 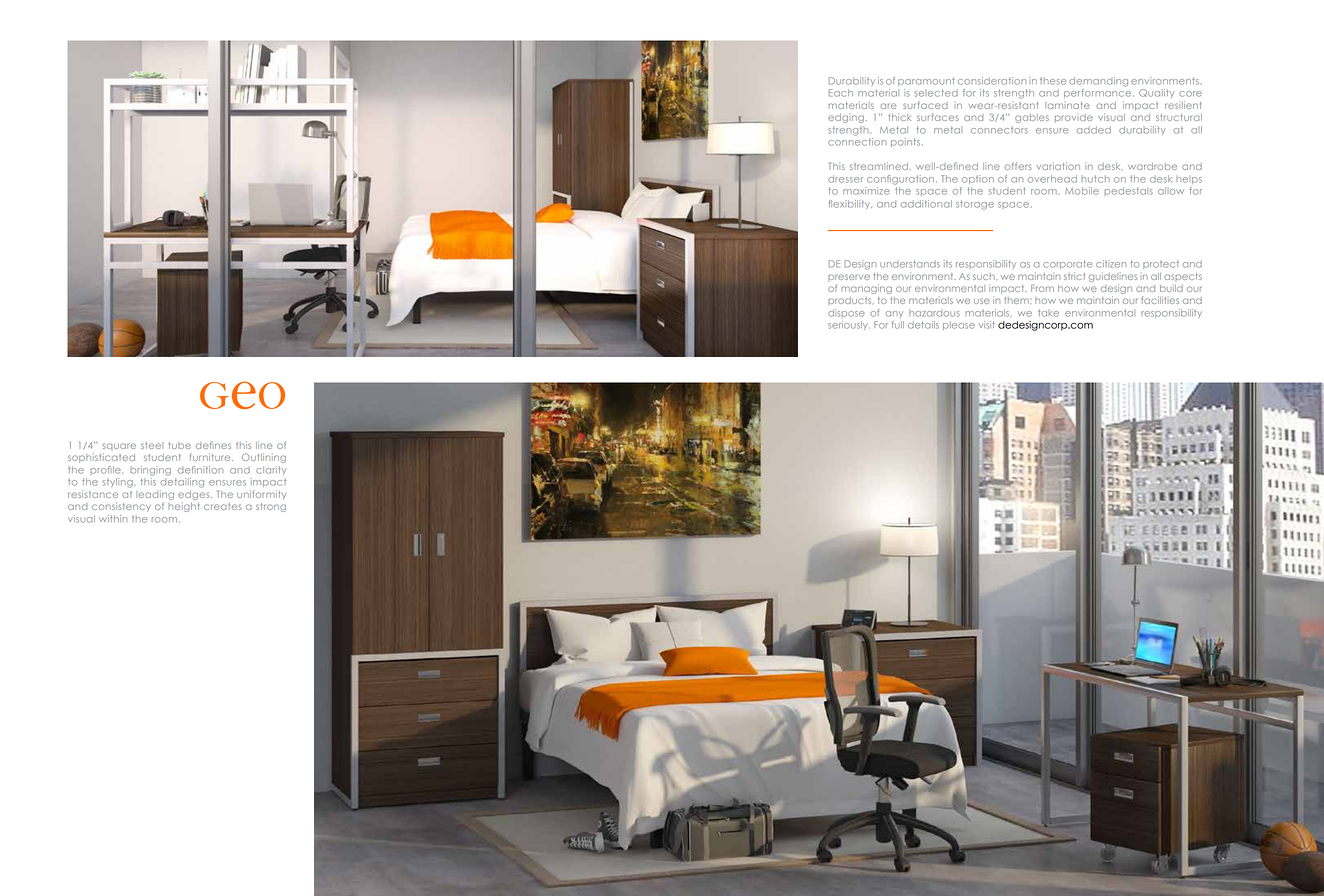 I want to click on creates, so click(x=223, y=506).
